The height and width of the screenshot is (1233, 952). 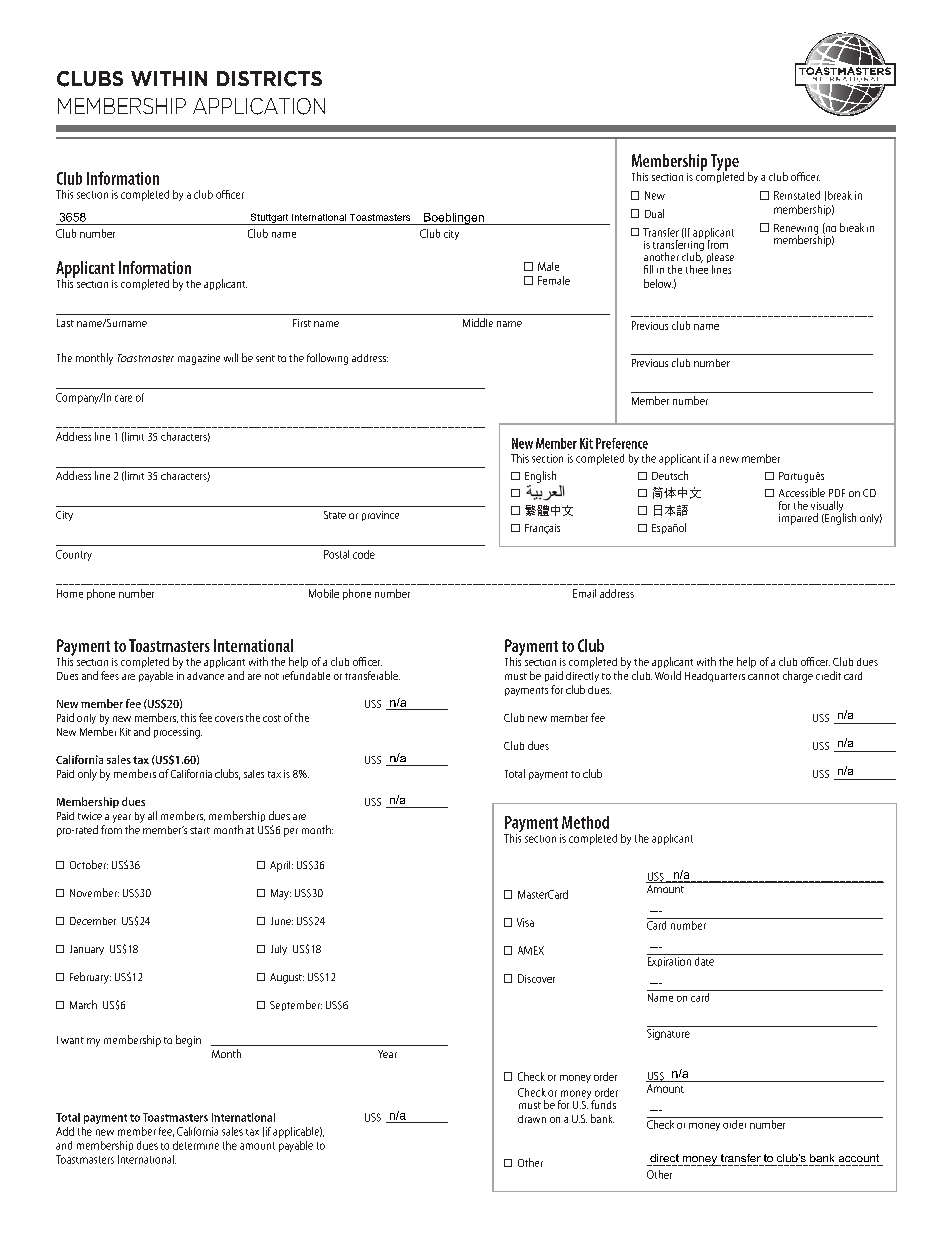 I want to click on Country, so click(x=74, y=555).
